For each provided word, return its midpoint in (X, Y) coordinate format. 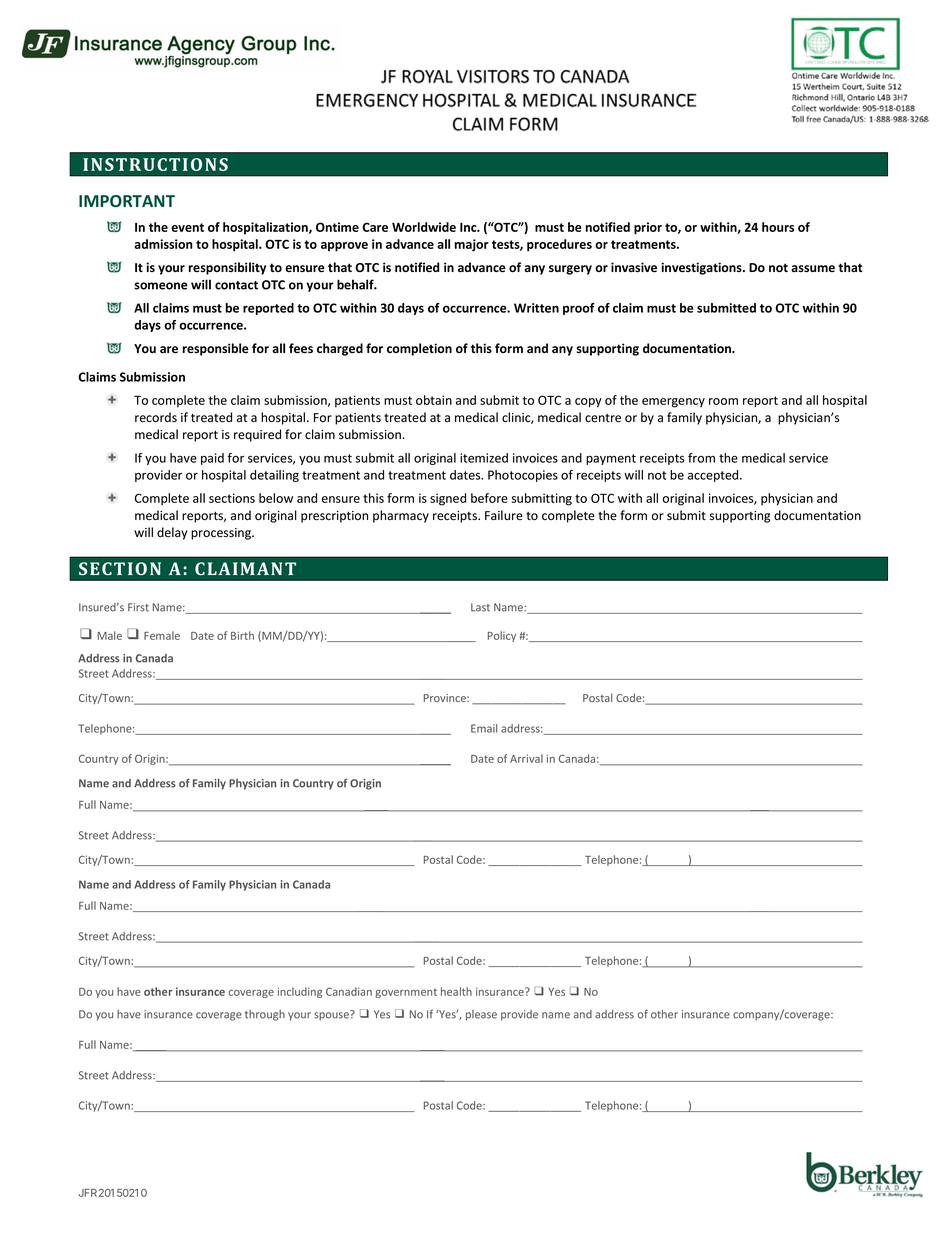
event (187, 227)
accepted (714, 476)
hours (778, 227)
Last (480, 607)
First (138, 607)
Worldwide (424, 227)
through (265, 1015)
